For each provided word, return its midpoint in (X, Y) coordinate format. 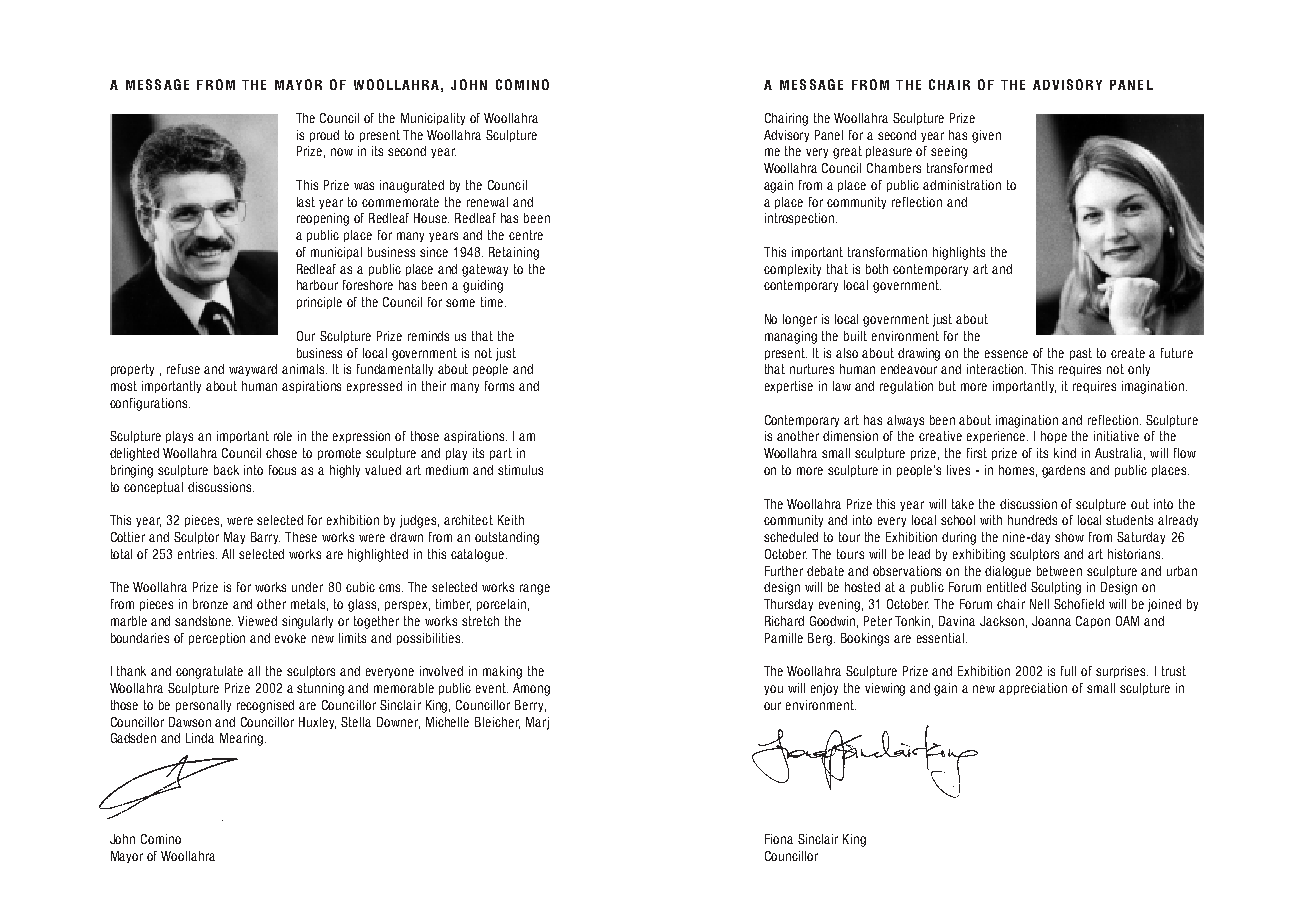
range (535, 589)
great (847, 152)
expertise (789, 387)
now (342, 152)
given (986, 136)
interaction (996, 369)
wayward (253, 370)
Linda (200, 738)
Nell (1039, 604)
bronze (210, 604)
